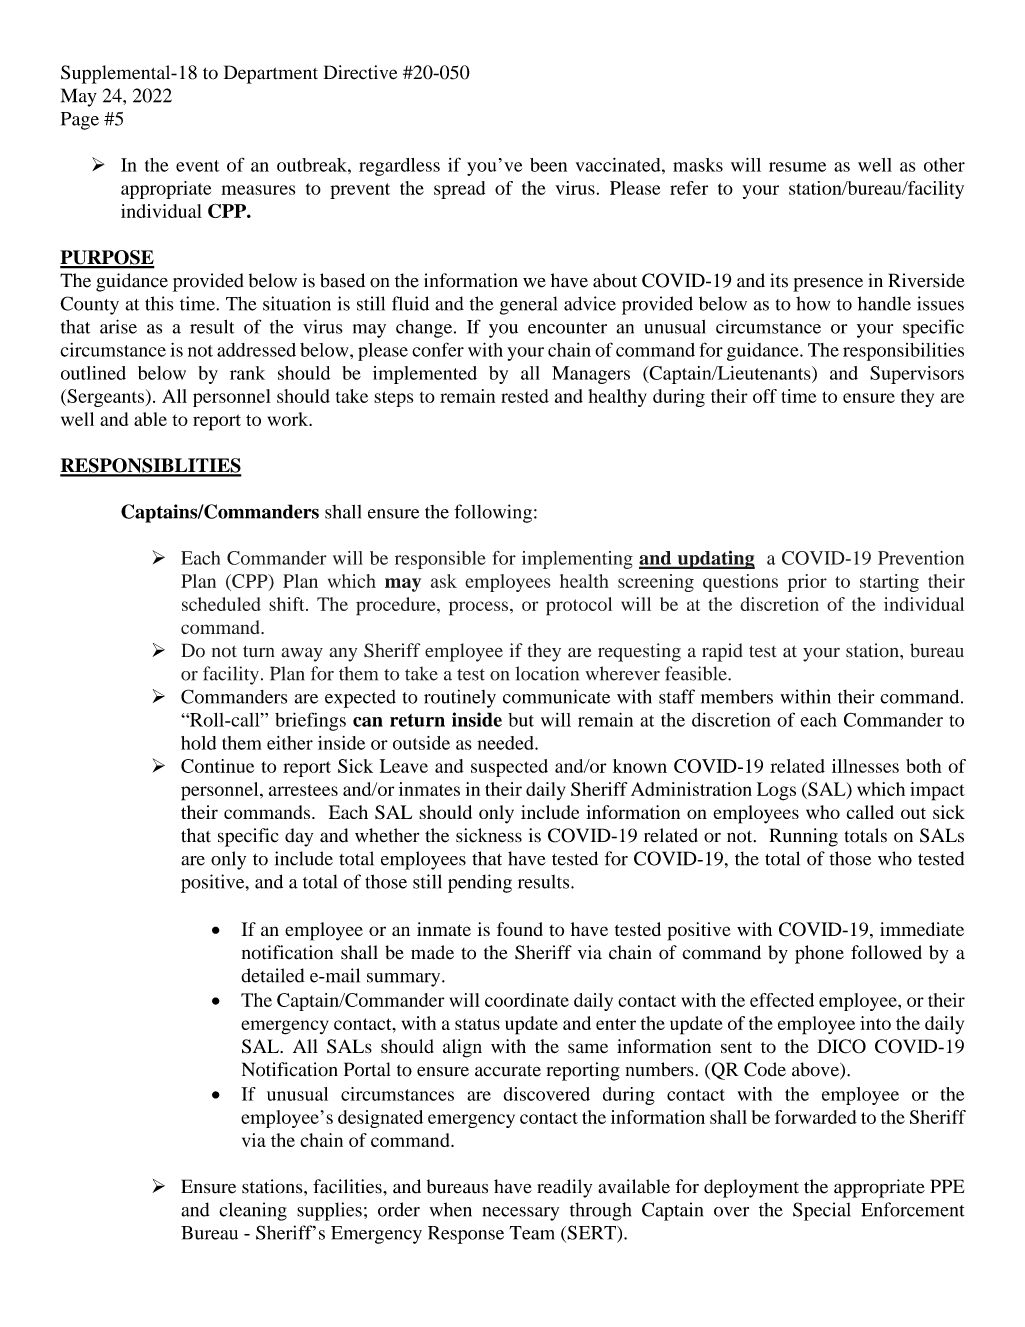 The image size is (1025, 1327). What do you see at coordinates (271, 74) in the page?
I see `Department` at bounding box center [271, 74].
